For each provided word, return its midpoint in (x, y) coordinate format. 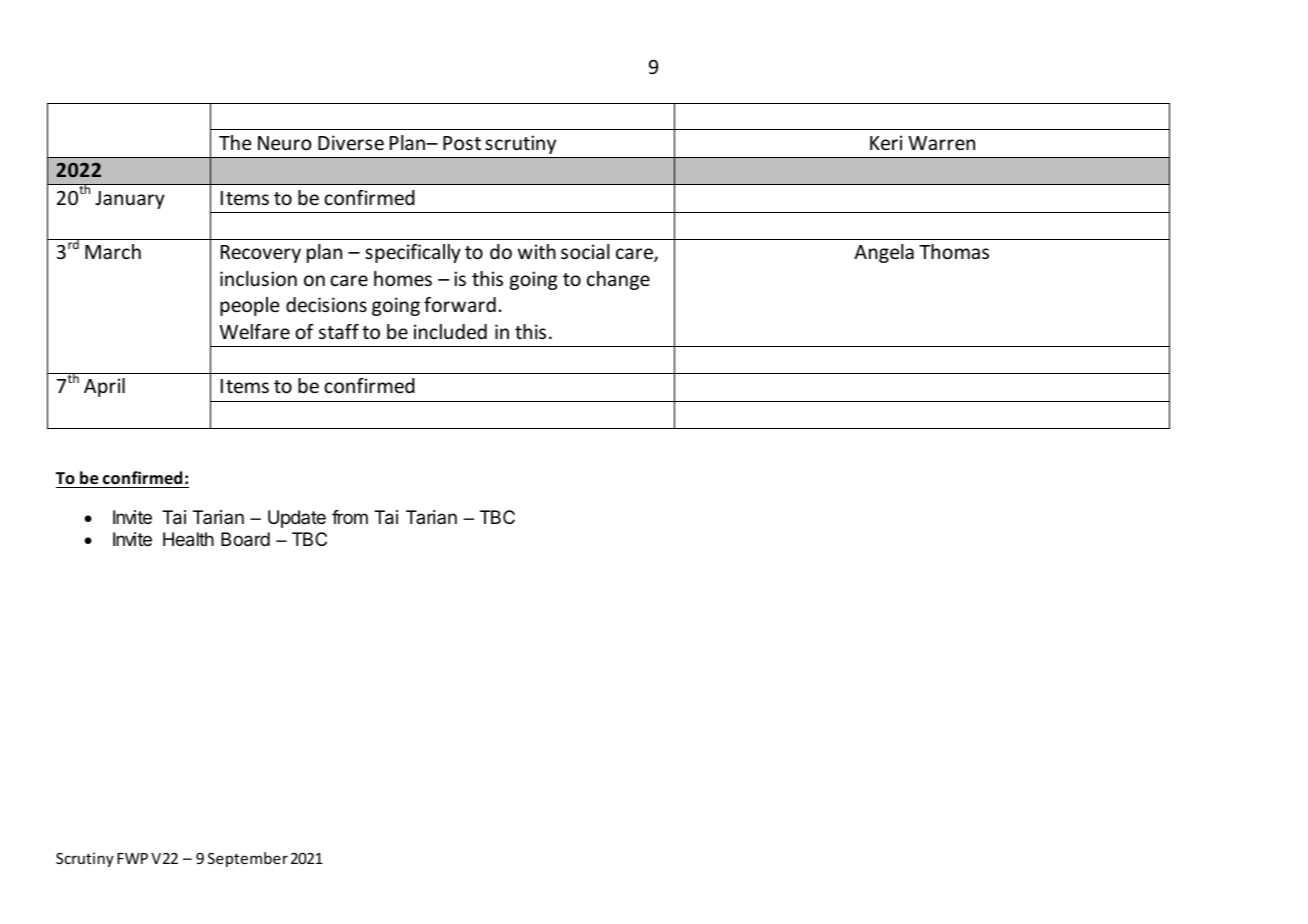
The (235, 142)
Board (245, 539)
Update (297, 519)
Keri (886, 142)
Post (462, 143)
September (248, 859)
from (350, 517)
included (450, 331)
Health (188, 539)
